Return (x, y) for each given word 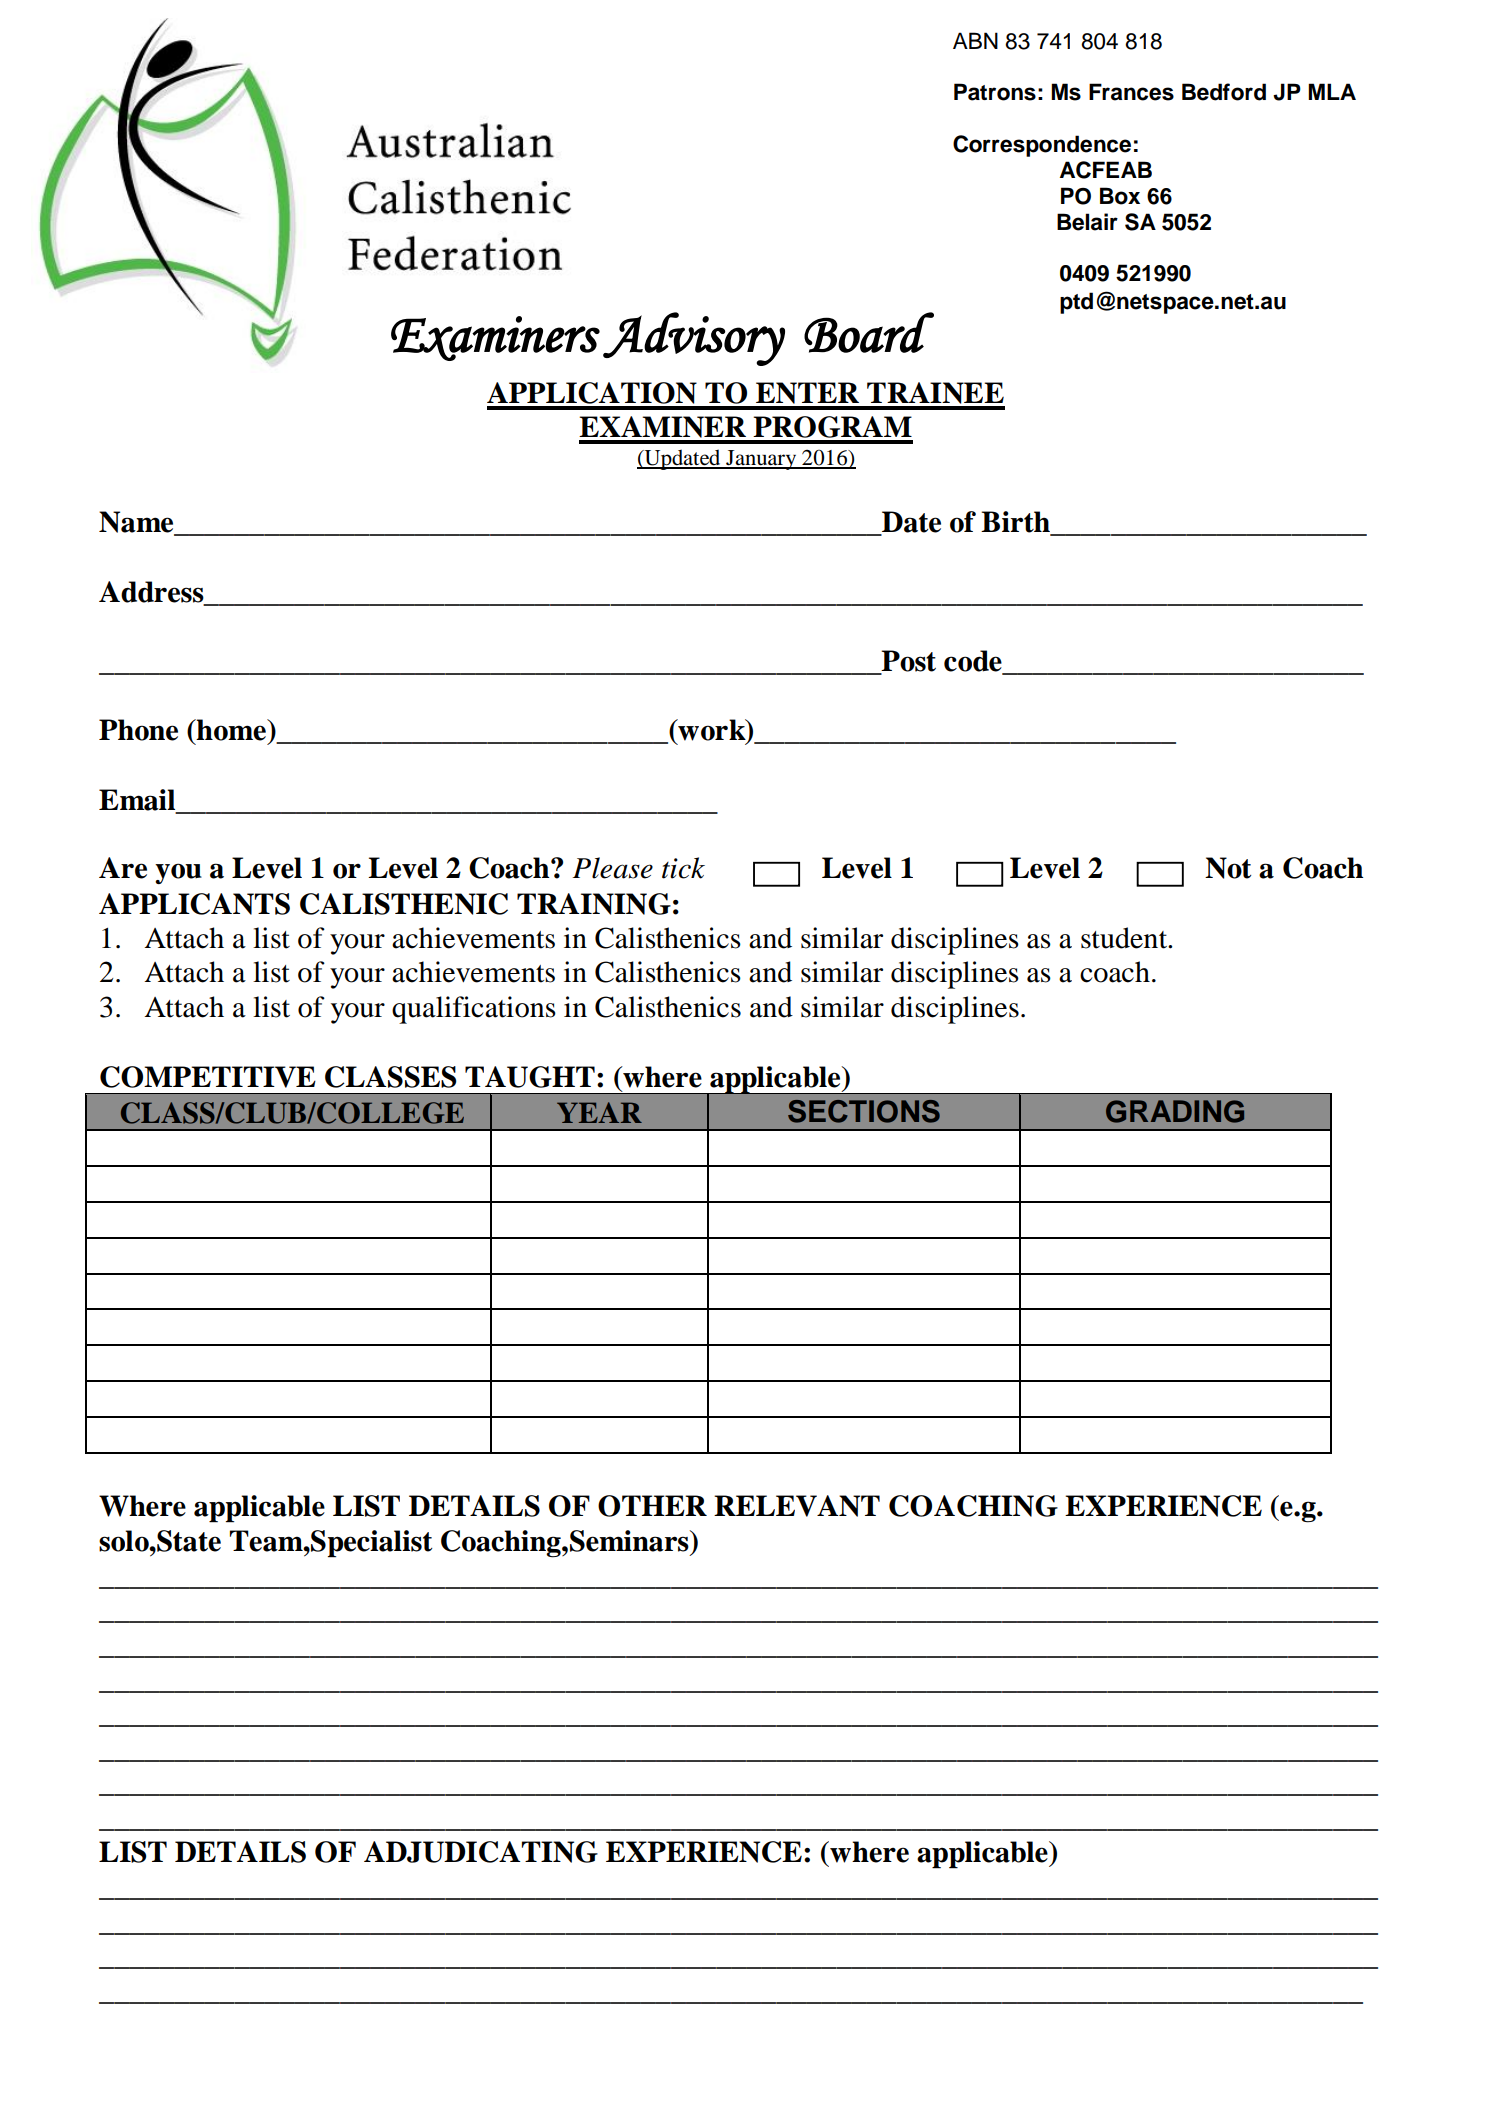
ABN (975, 40)
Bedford (1224, 92)
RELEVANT (797, 1506)
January (761, 460)
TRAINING (594, 904)
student (1125, 938)
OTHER (652, 1506)
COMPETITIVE (208, 1077)
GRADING (1175, 1111)
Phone (138, 730)
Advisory (694, 339)
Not (1228, 868)
